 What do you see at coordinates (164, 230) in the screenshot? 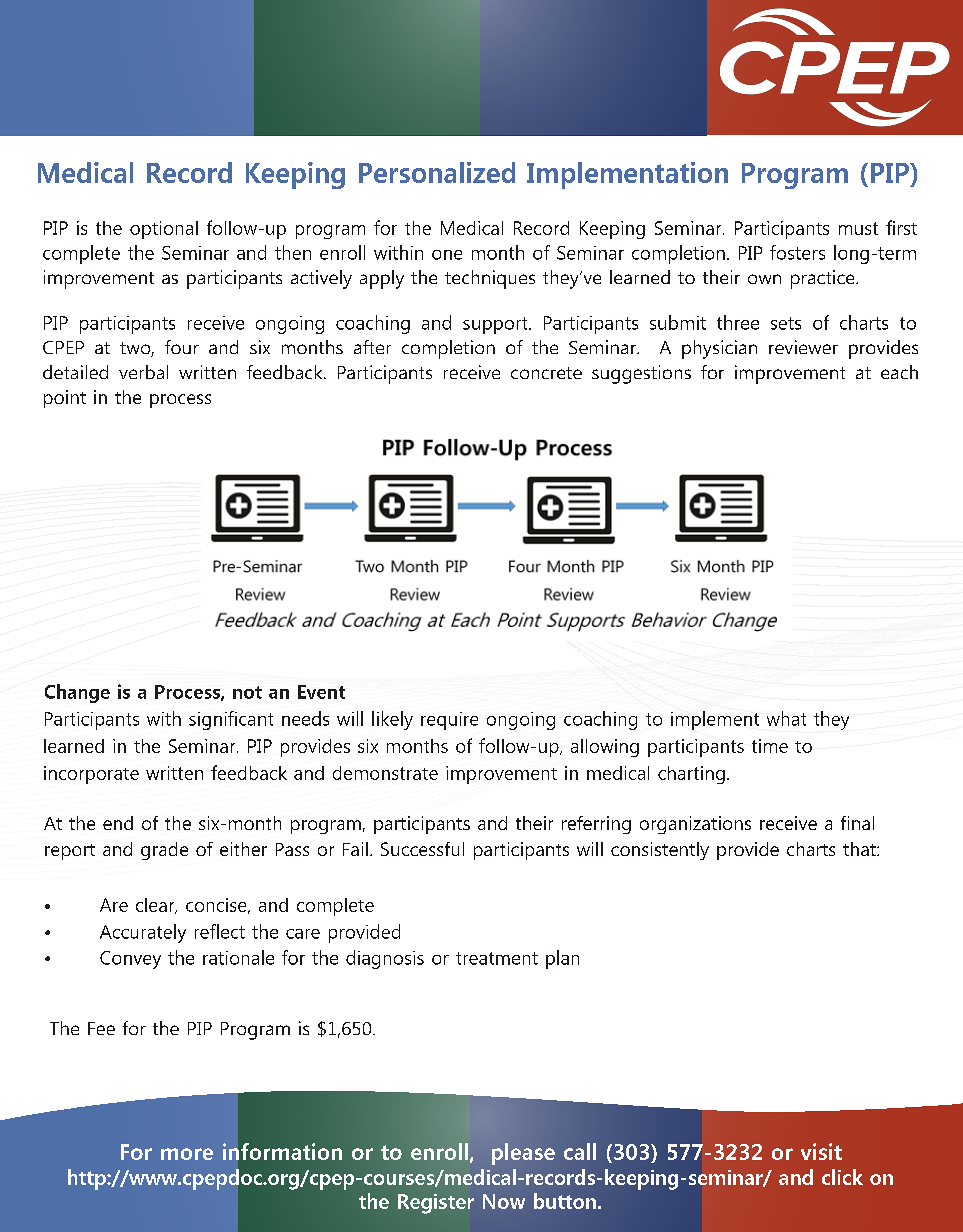
I see `optional` at bounding box center [164, 230].
